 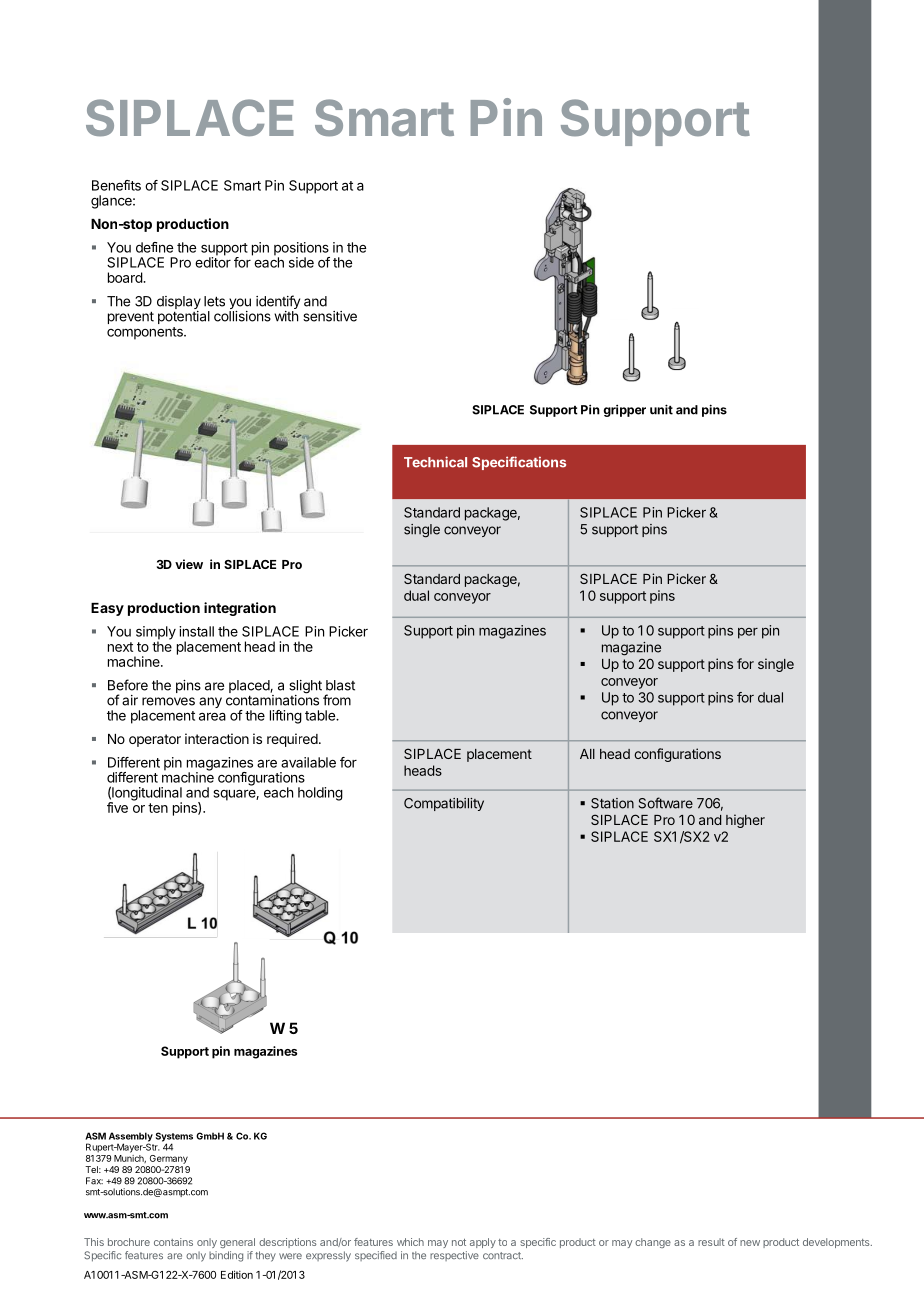 What do you see at coordinates (117, 807) in the screenshot?
I see `five` at bounding box center [117, 807].
